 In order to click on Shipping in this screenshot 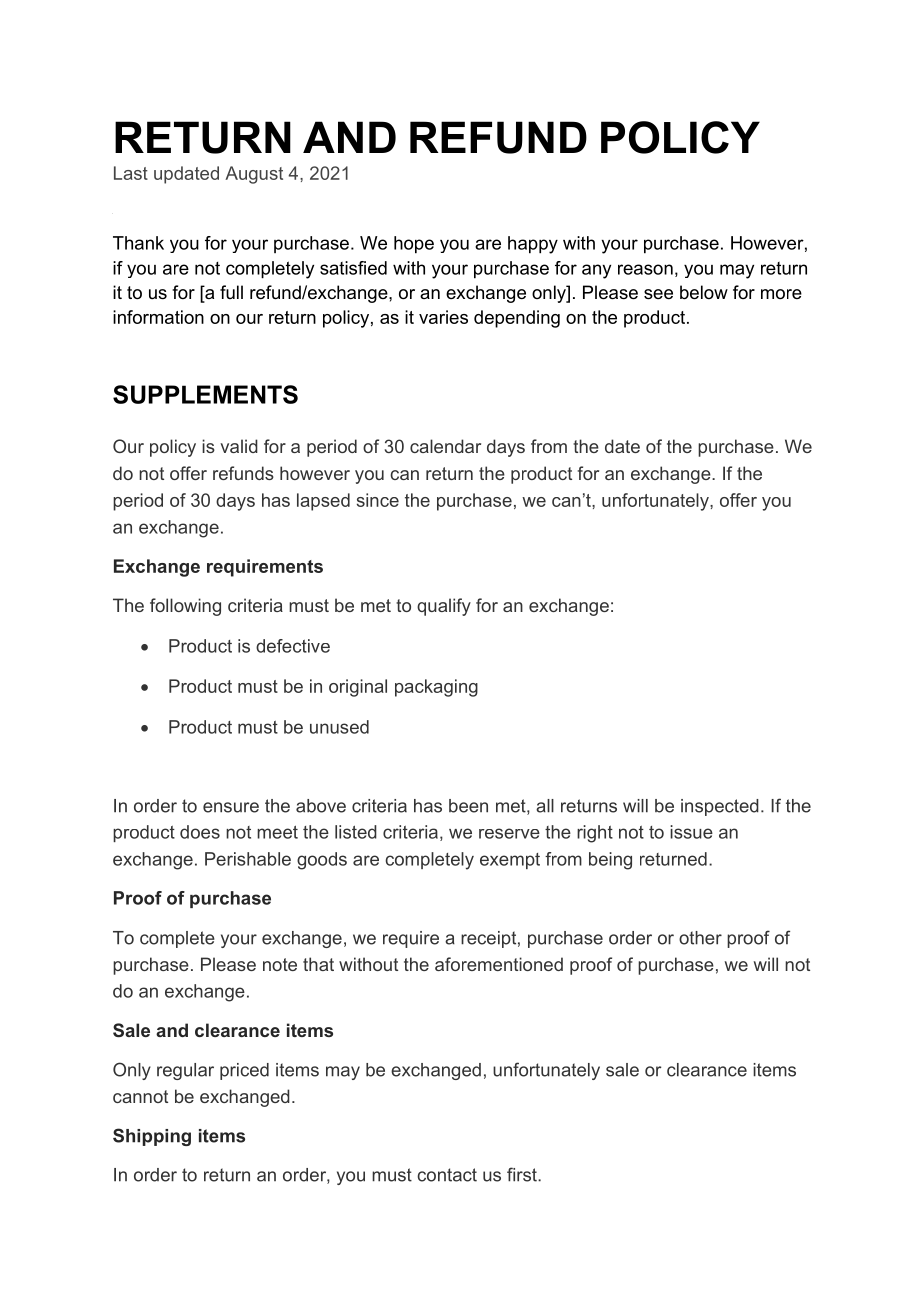, I will do `click(152, 1137)`.
